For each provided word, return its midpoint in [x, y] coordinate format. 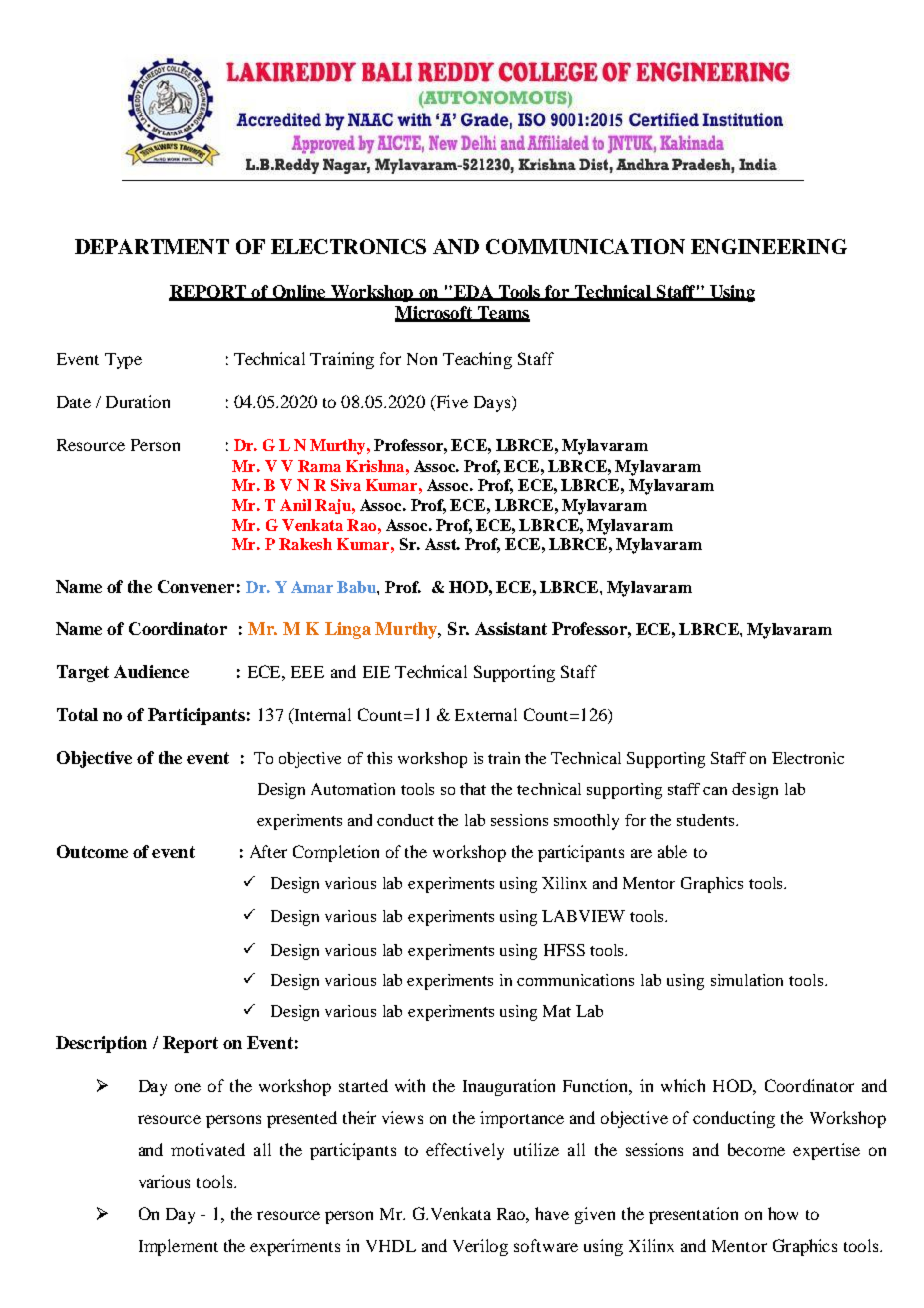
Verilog [480, 1247]
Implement [178, 1247]
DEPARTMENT [152, 246]
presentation [693, 1215]
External [486, 714]
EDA [473, 292]
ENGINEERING [769, 246]
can [715, 791]
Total [77, 714]
